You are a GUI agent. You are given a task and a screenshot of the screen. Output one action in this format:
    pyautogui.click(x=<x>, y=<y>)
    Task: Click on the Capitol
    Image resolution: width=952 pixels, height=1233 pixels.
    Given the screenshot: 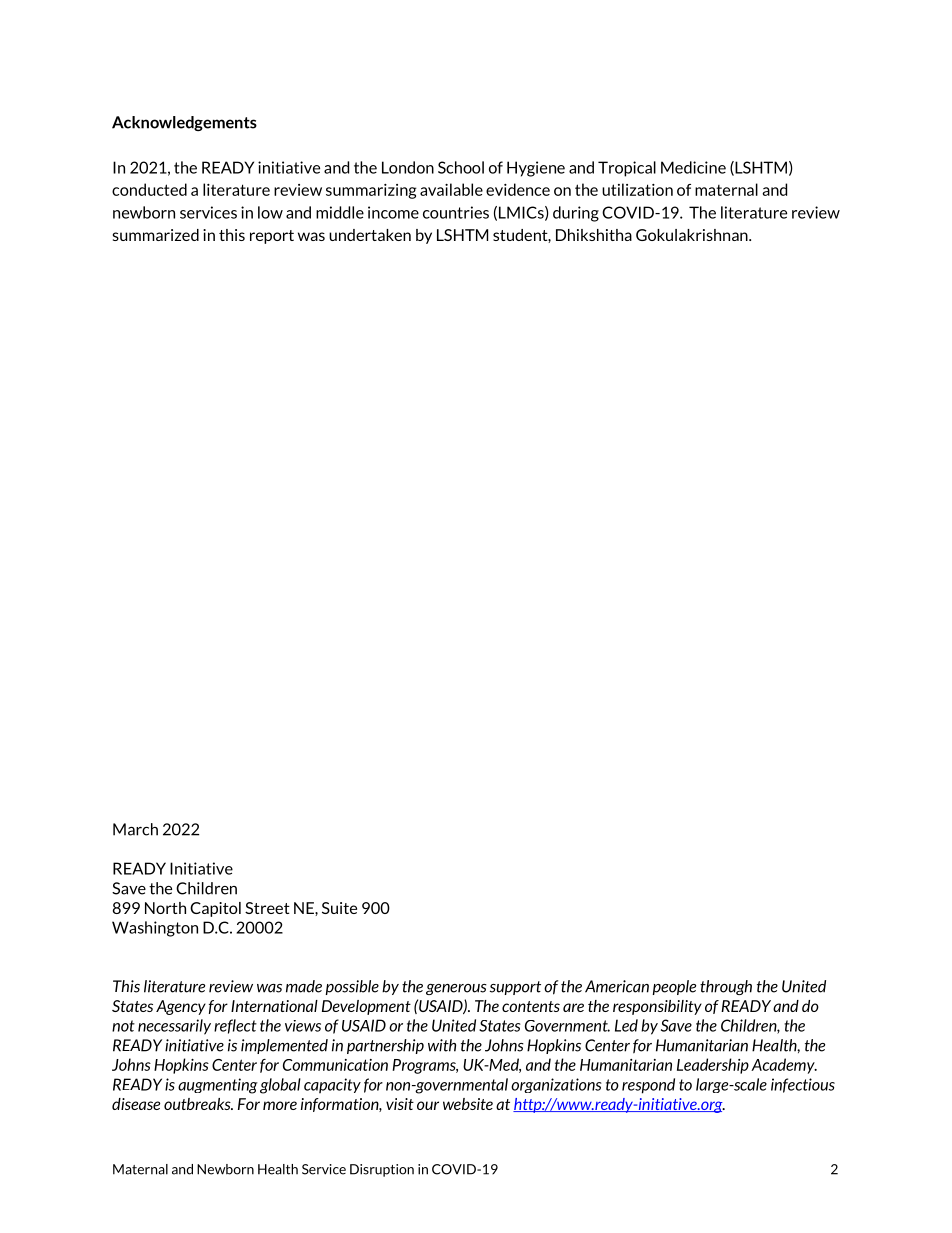 What is the action you would take?
    pyautogui.click(x=215, y=909)
